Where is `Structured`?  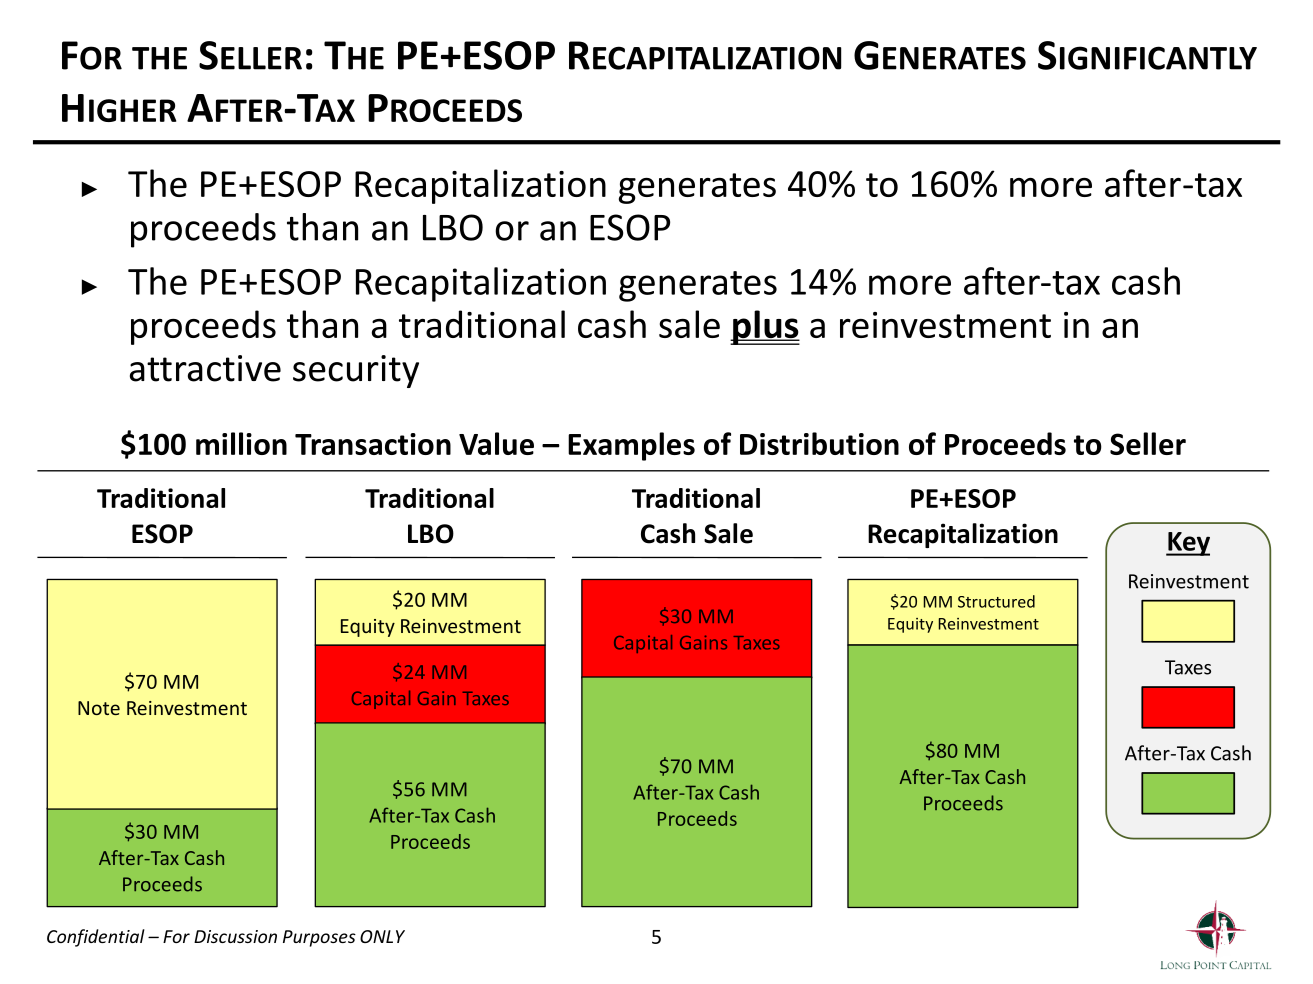
Structured is located at coordinates (996, 601).
